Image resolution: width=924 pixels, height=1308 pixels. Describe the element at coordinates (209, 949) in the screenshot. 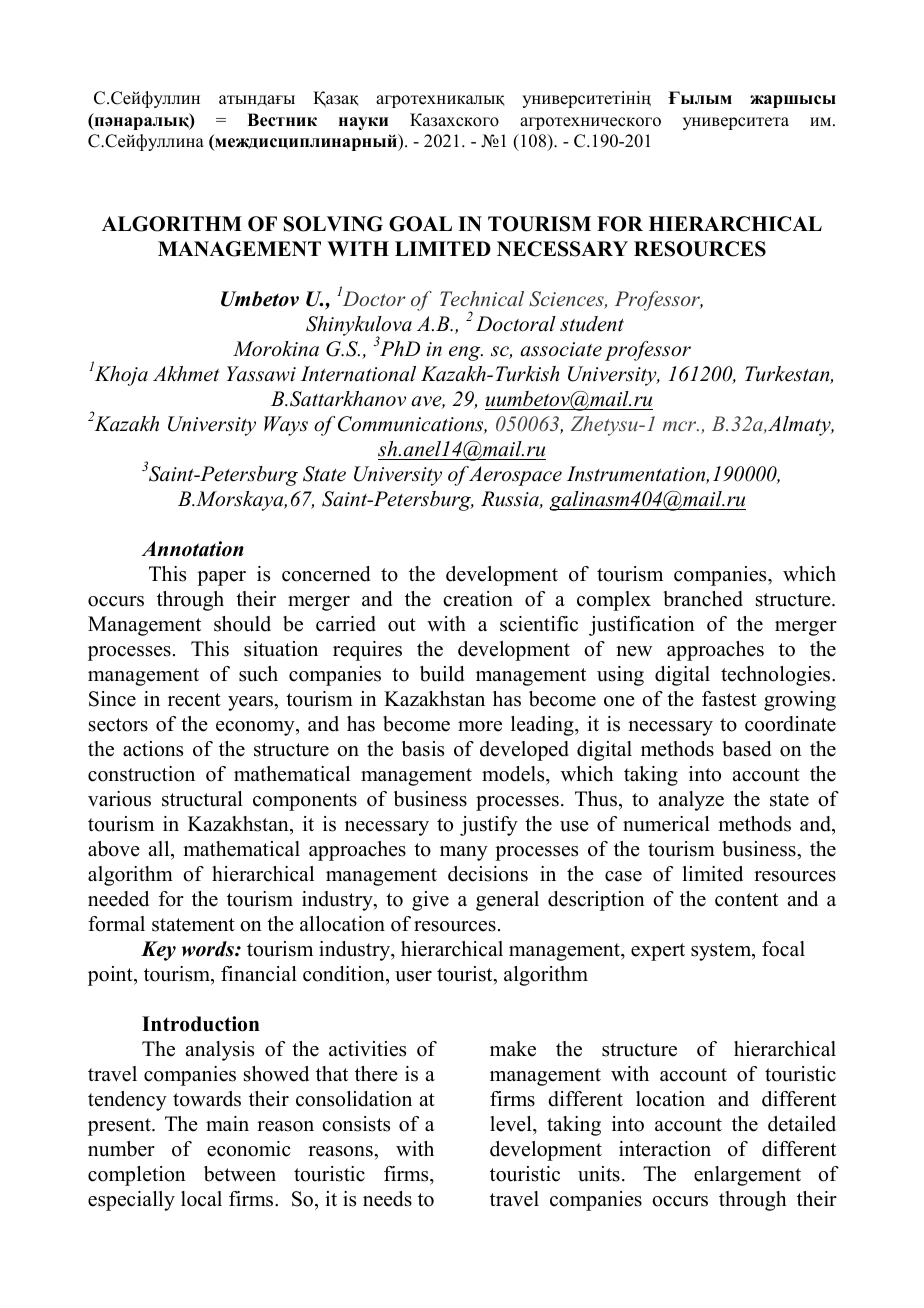

I see `words` at that location.
